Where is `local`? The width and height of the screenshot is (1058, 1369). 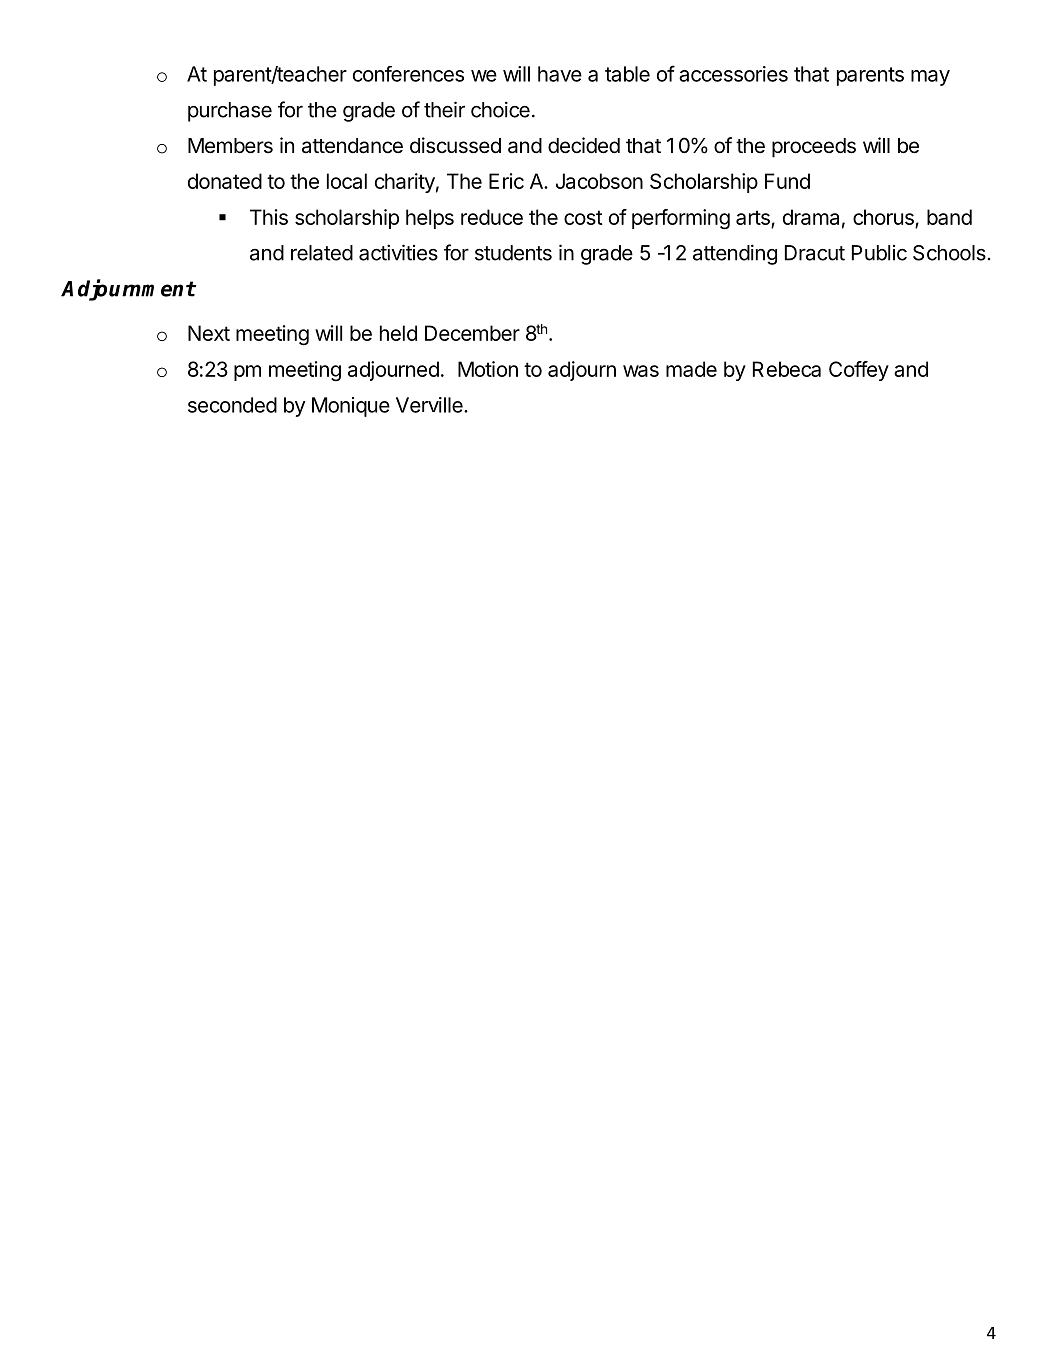 local is located at coordinates (347, 181).
